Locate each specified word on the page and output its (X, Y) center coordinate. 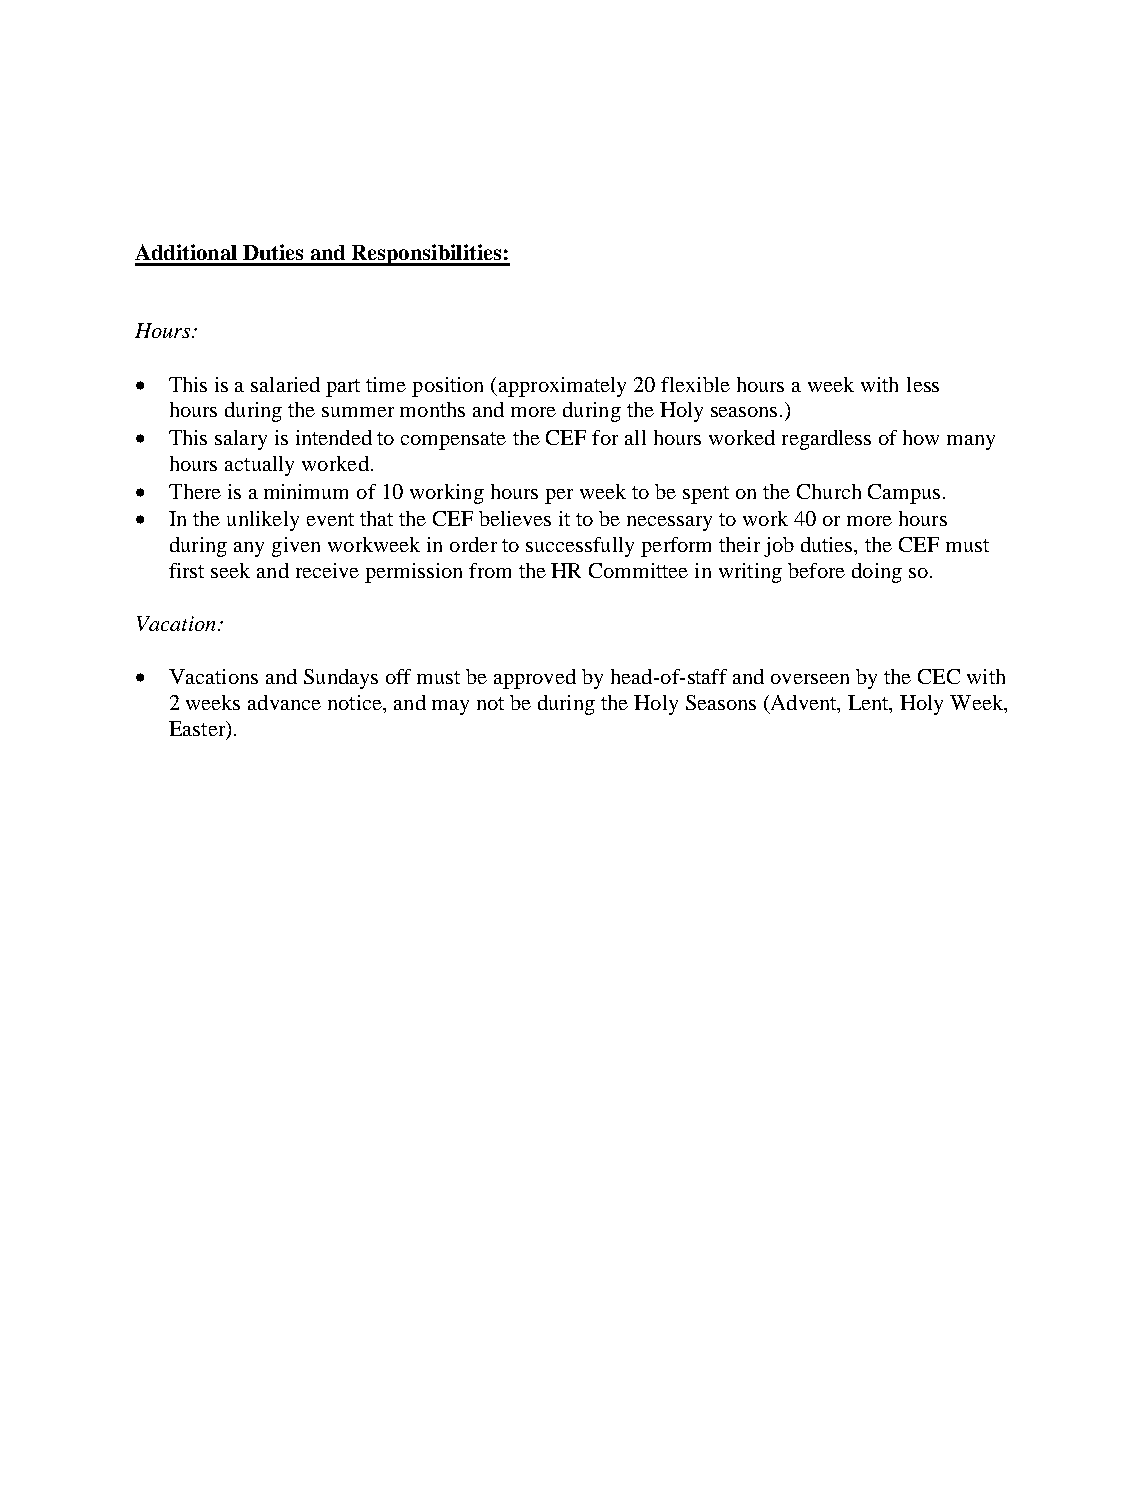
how (921, 437)
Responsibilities (427, 255)
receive (327, 570)
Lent (869, 704)
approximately (561, 387)
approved (535, 679)
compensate (453, 441)
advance (284, 702)
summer (358, 412)
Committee (638, 570)
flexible (695, 384)
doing (877, 573)
